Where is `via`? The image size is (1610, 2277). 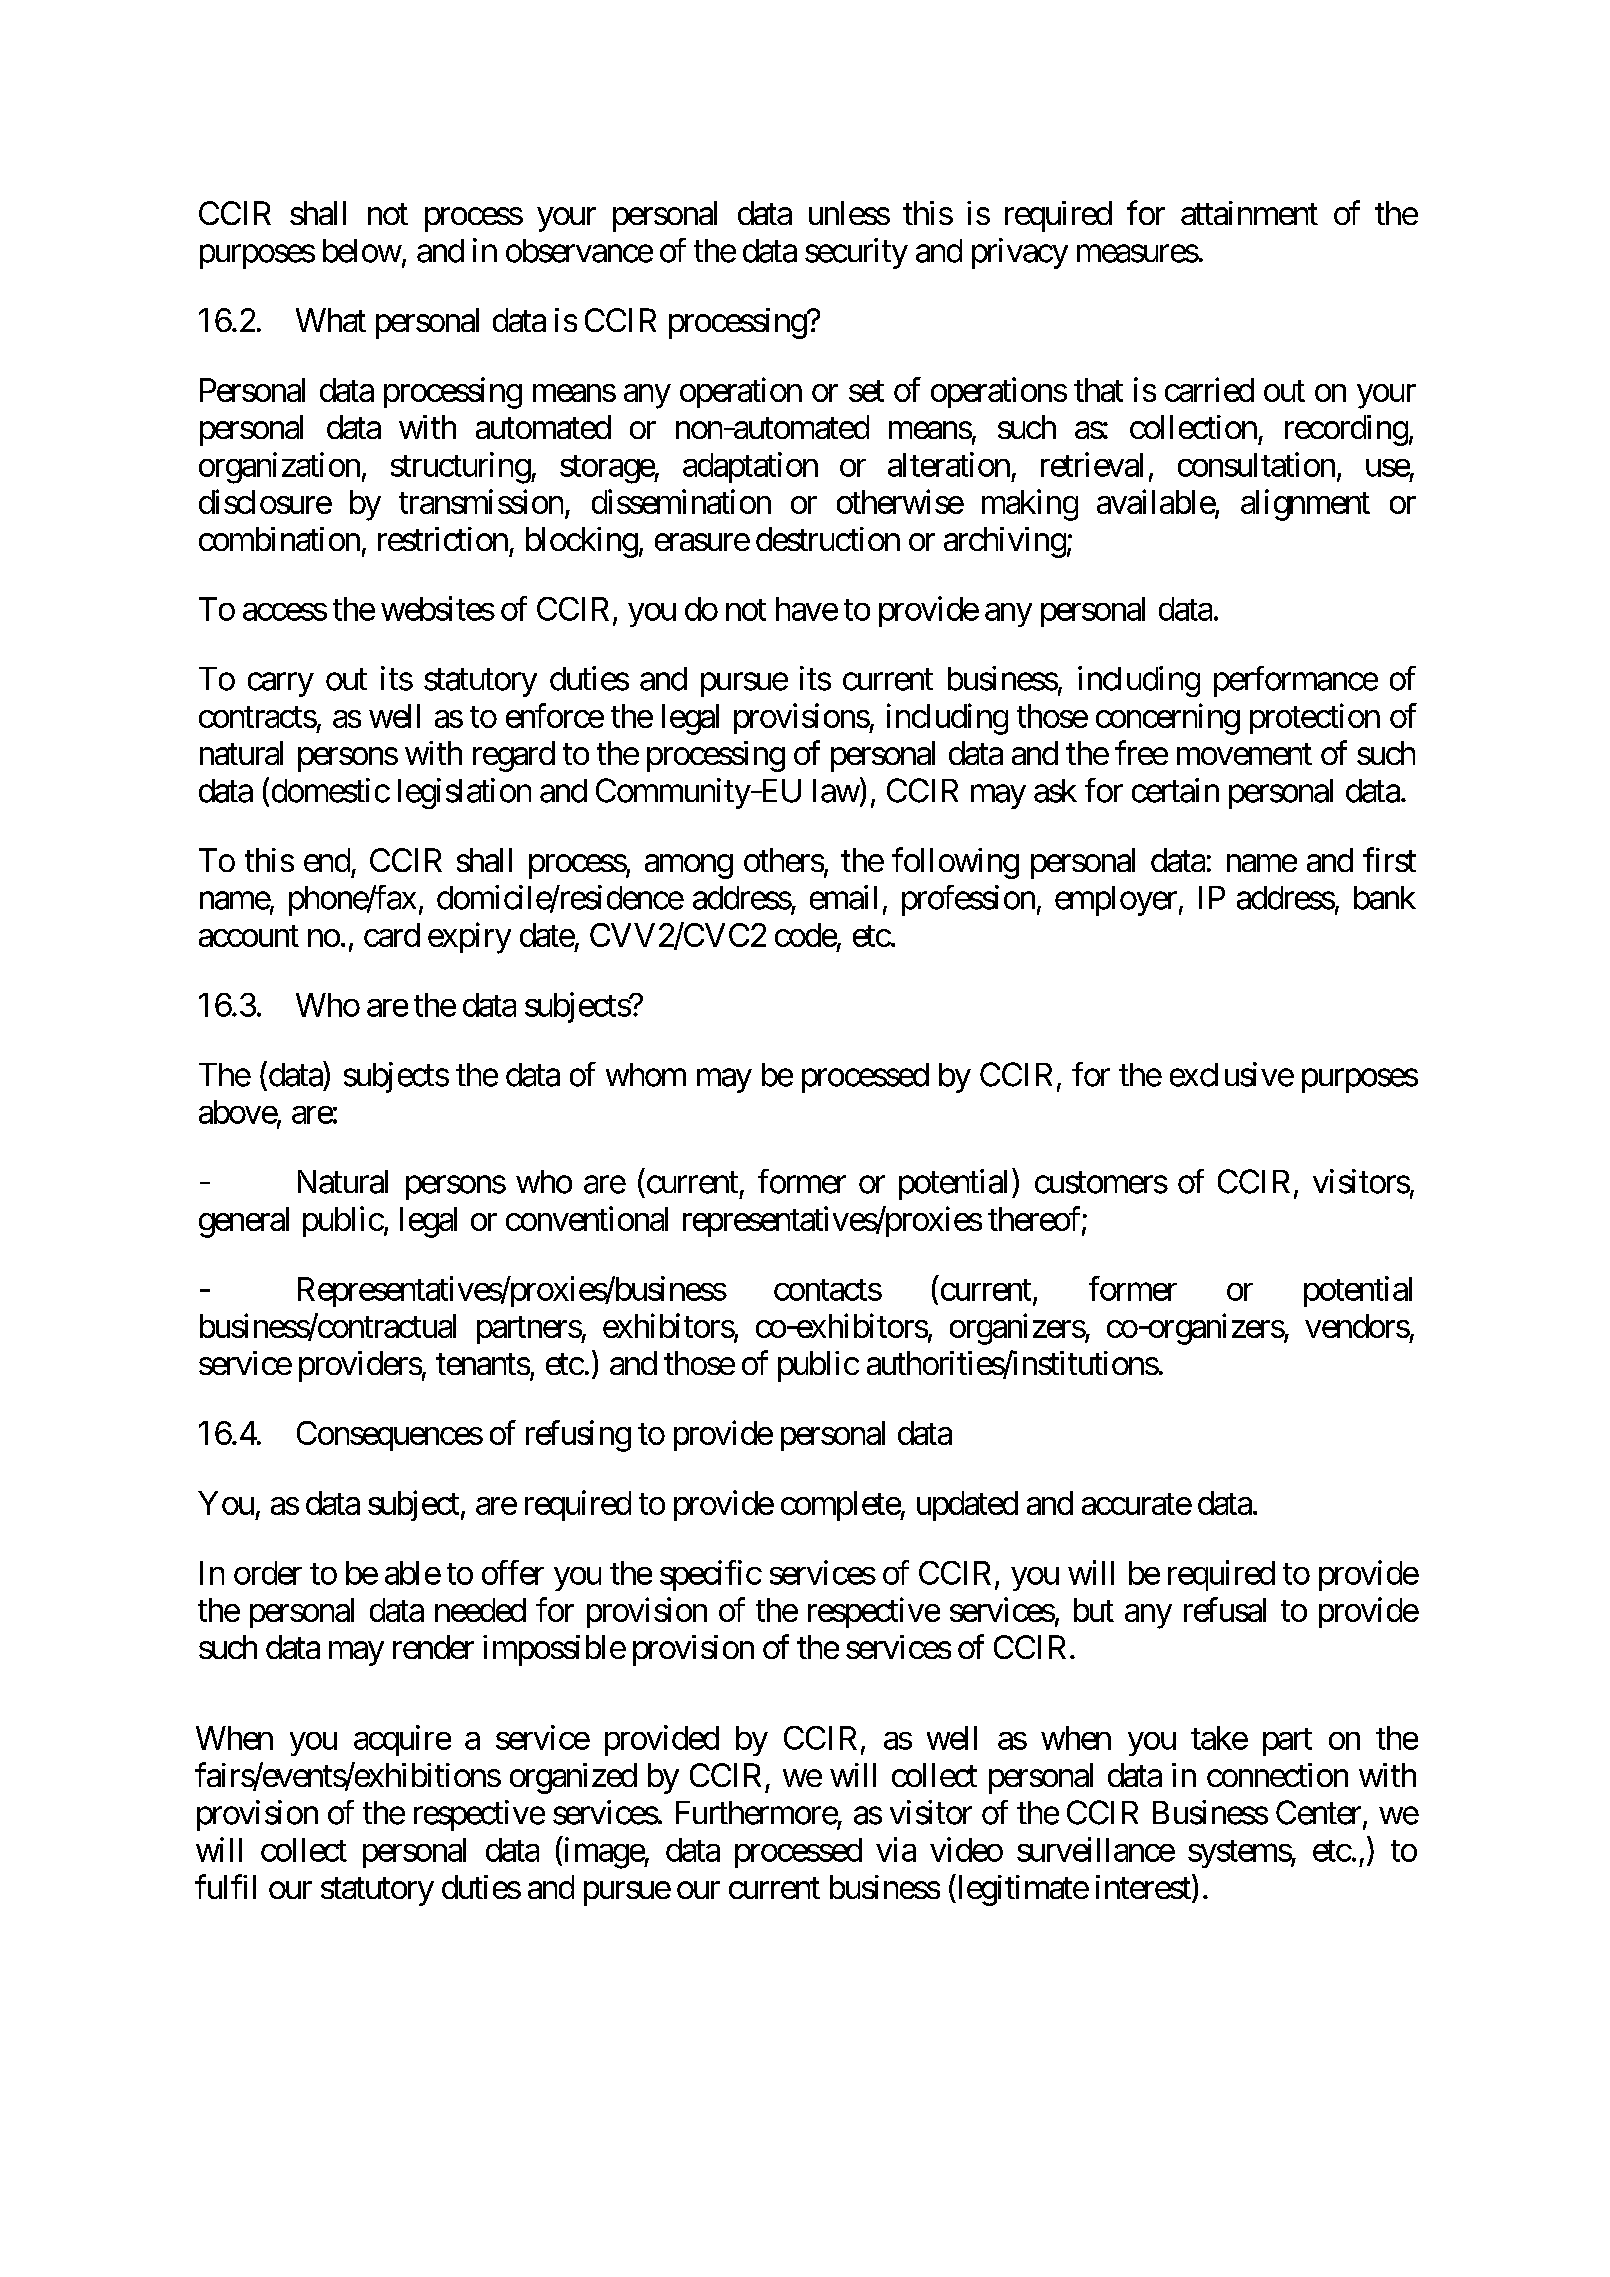 via is located at coordinates (896, 1849).
